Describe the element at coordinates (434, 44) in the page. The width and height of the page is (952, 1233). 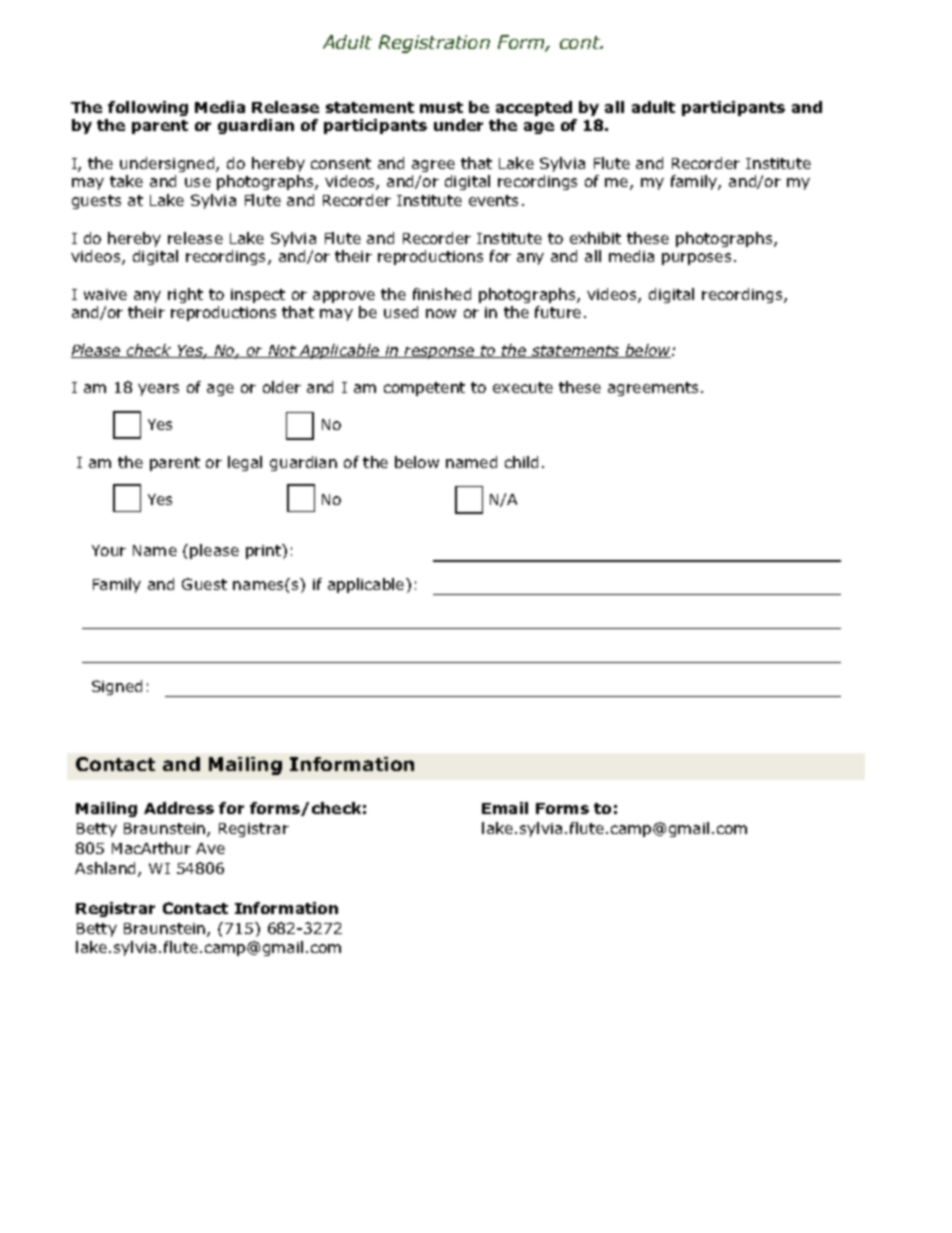
I see `Registration` at that location.
